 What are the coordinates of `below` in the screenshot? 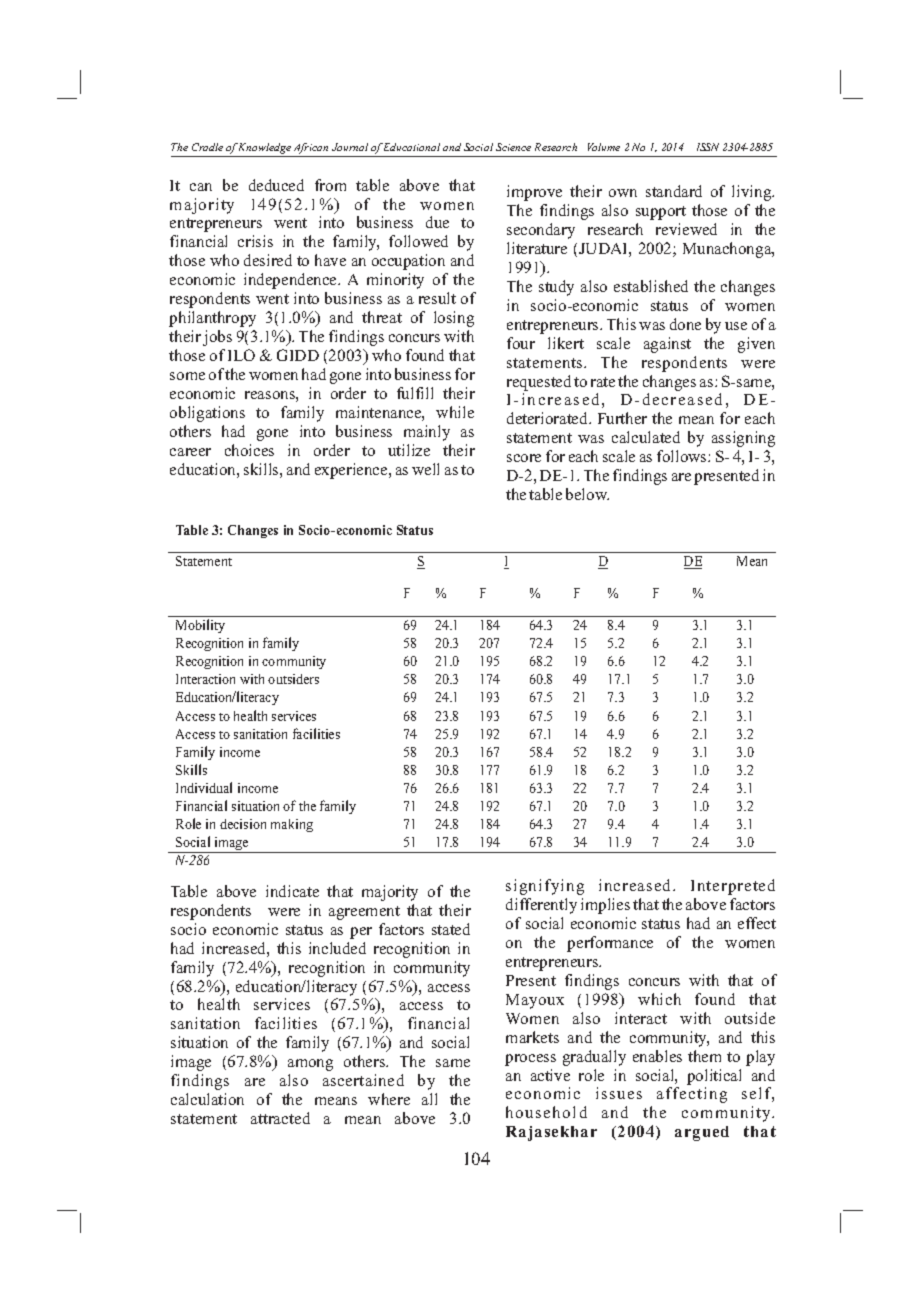 It's located at (587, 494).
